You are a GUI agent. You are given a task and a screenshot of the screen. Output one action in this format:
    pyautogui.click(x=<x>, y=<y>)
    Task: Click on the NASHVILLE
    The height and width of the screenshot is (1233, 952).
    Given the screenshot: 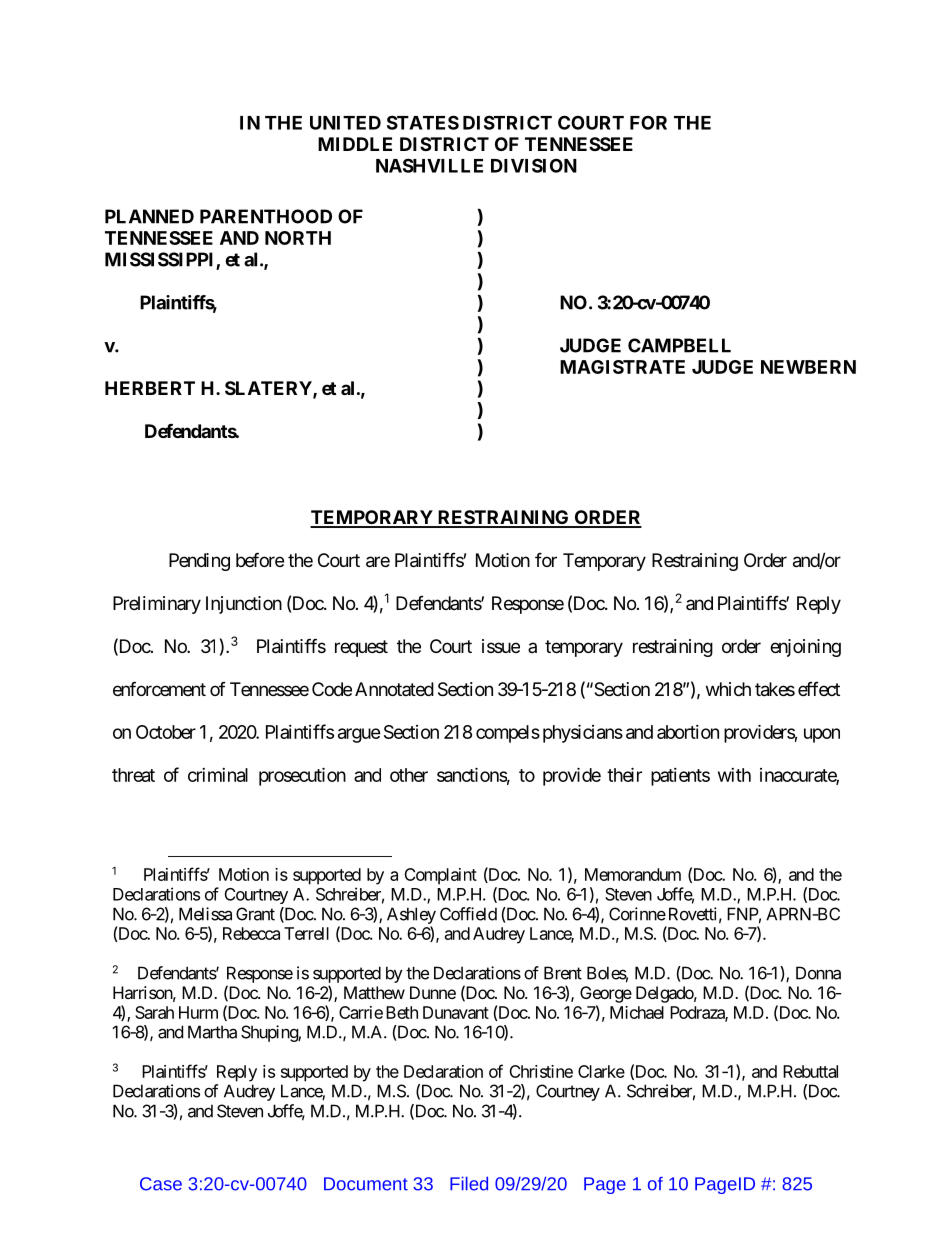 What is the action you would take?
    pyautogui.click(x=429, y=165)
